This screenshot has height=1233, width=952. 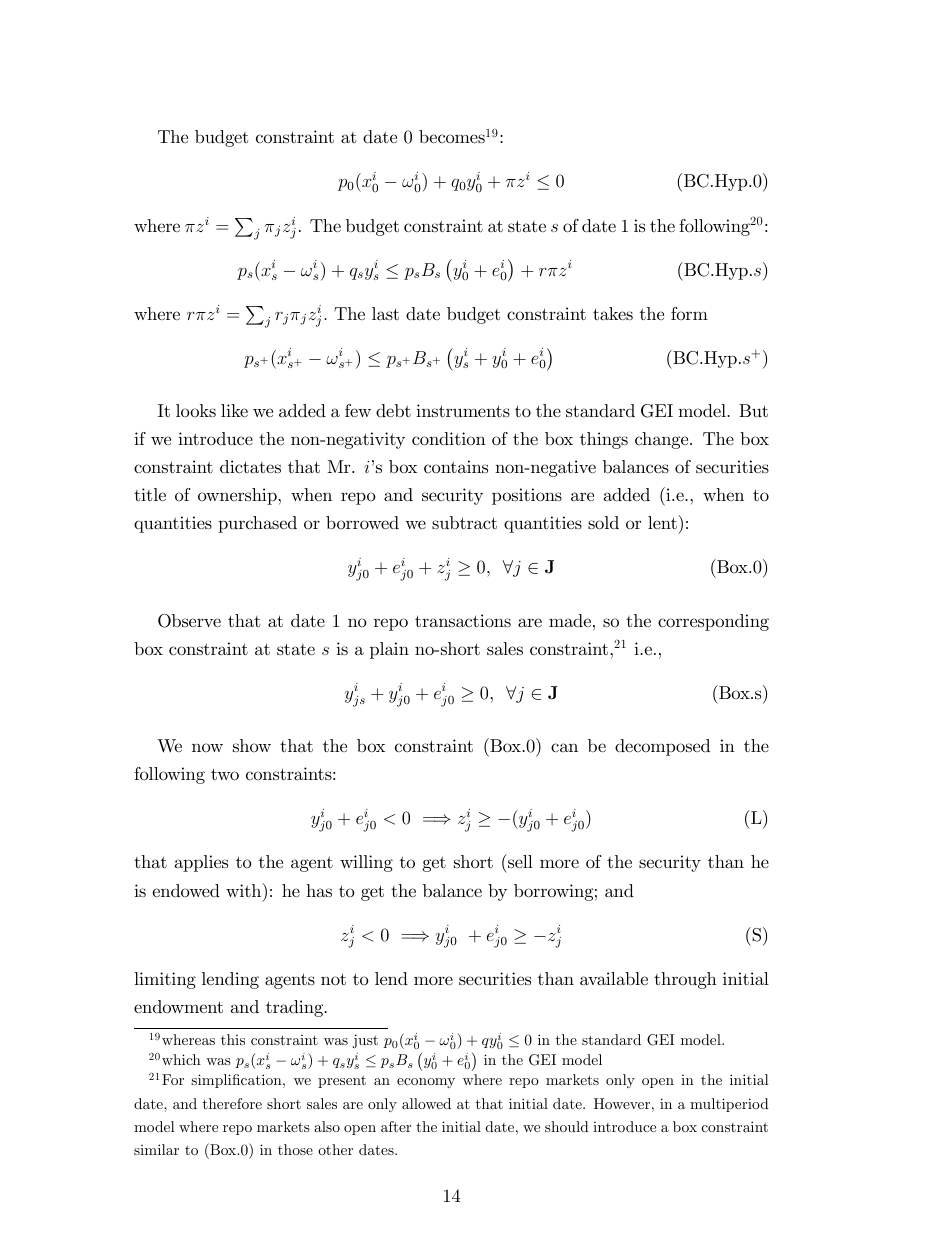 I want to click on Observe, so click(x=189, y=621).
